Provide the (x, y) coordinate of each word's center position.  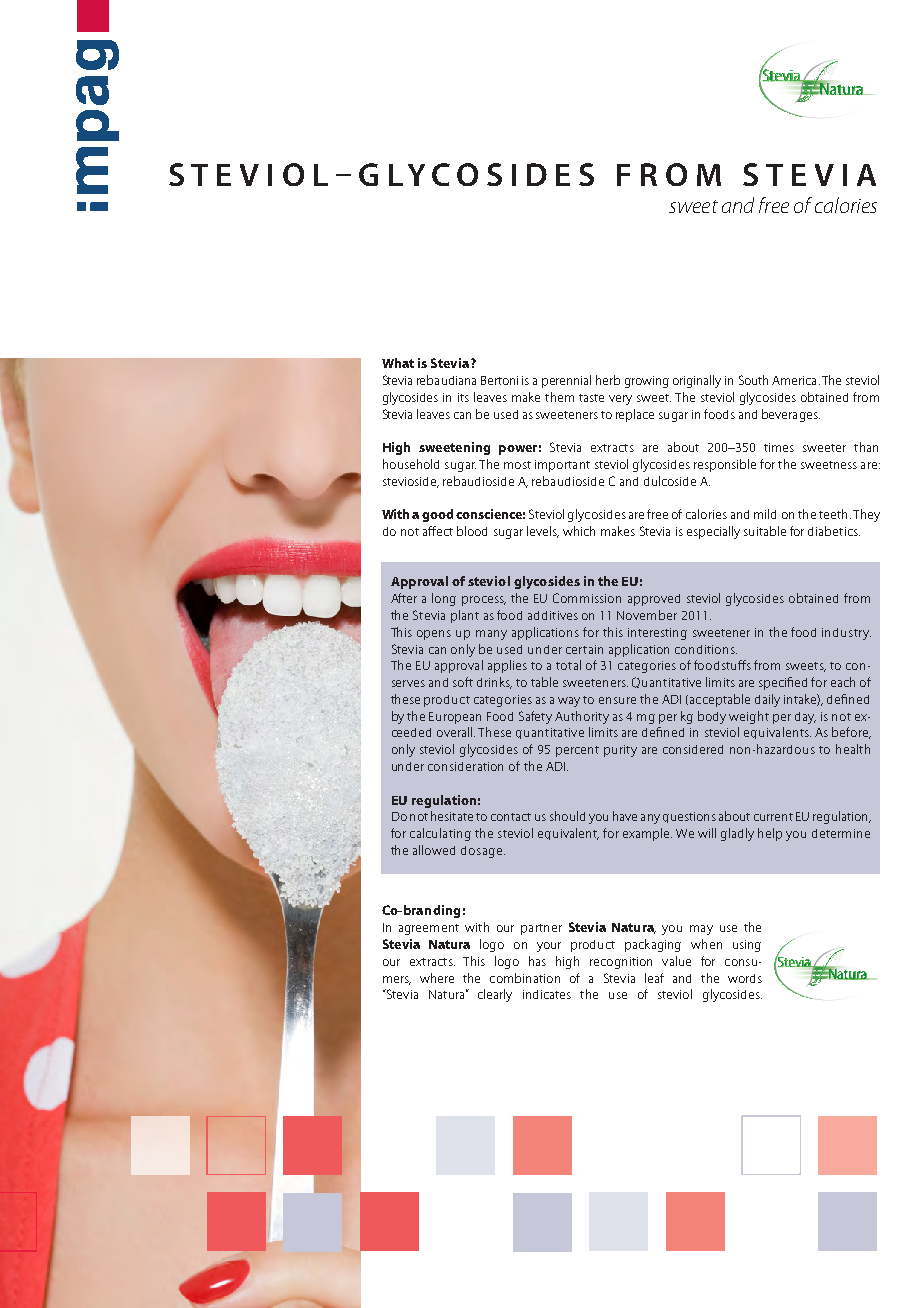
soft (463, 682)
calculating (440, 834)
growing (647, 382)
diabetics (834, 531)
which (579, 531)
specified (783, 683)
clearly (495, 995)
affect (438, 531)
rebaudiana (446, 380)
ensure (617, 700)
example (647, 834)
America (794, 380)
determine (841, 833)
